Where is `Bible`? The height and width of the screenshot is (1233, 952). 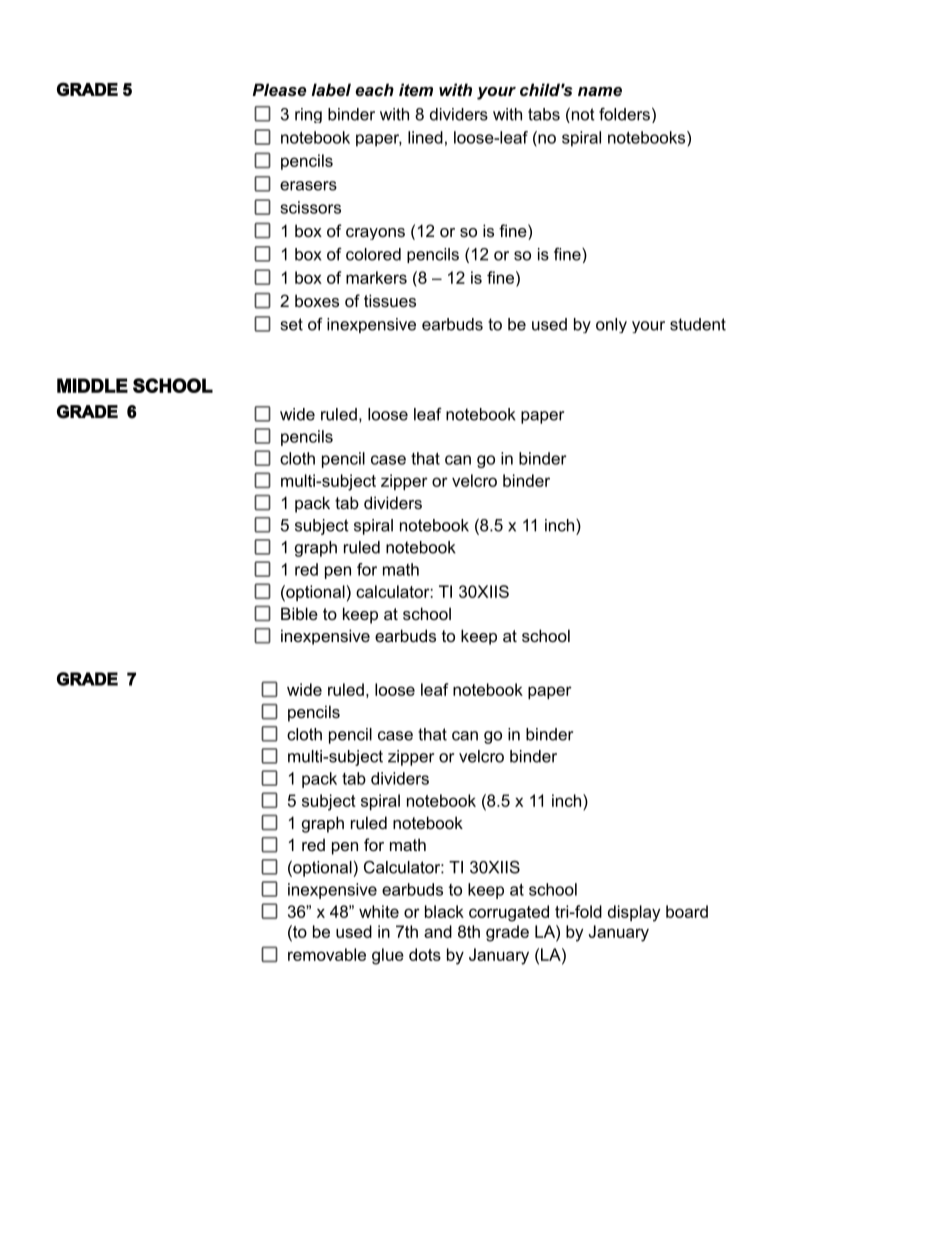 Bible is located at coordinates (299, 613).
